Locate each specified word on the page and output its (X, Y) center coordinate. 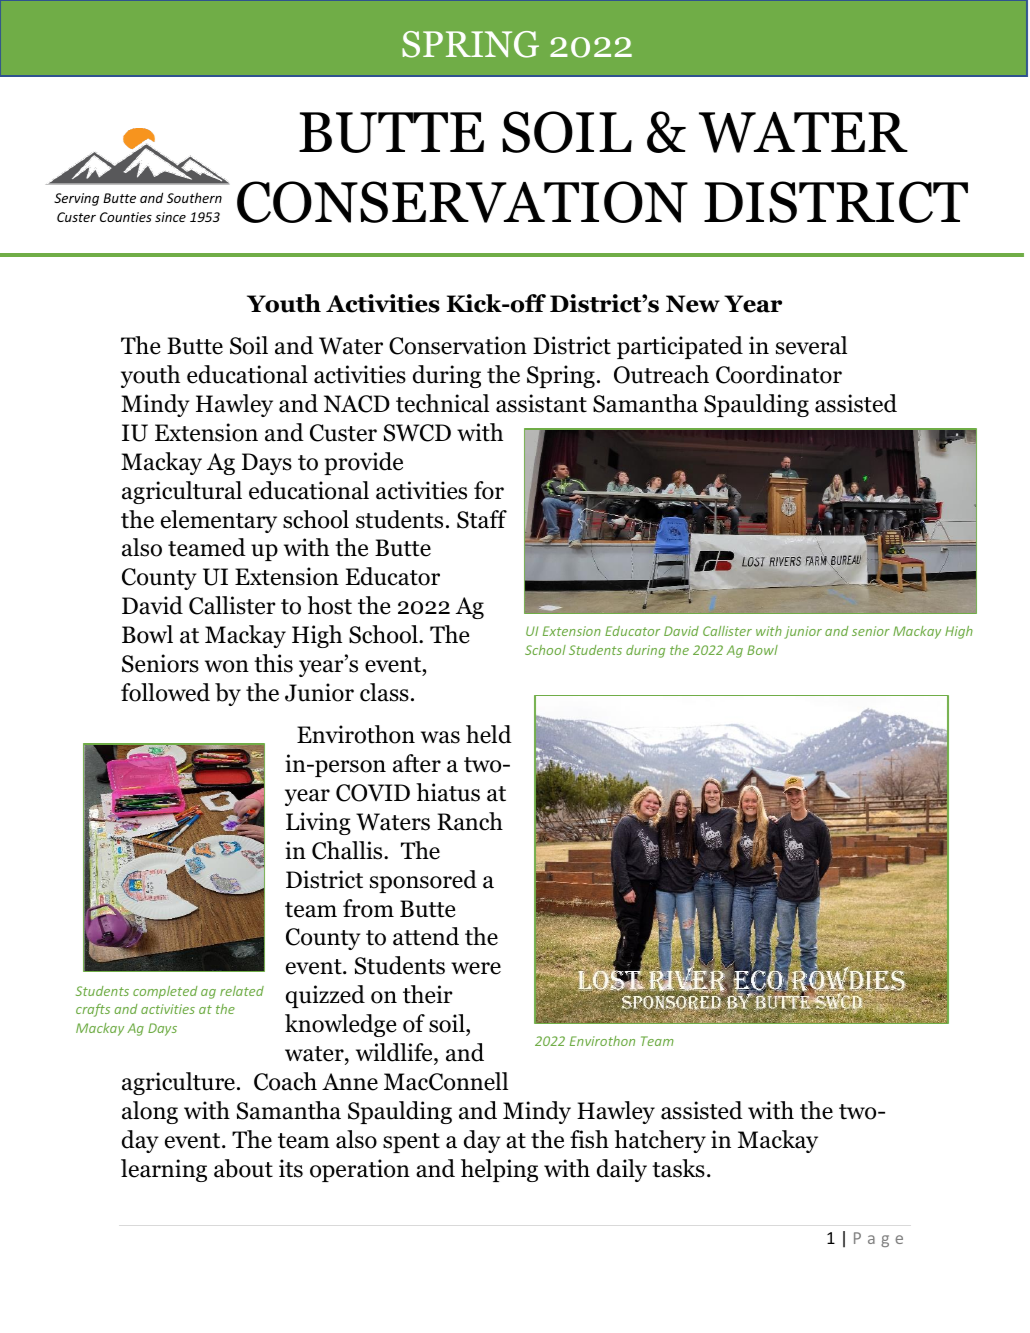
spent (411, 1143)
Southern (194, 197)
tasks (678, 1168)
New (693, 304)
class (384, 692)
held (489, 734)
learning (164, 1170)
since (170, 217)
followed (165, 692)
